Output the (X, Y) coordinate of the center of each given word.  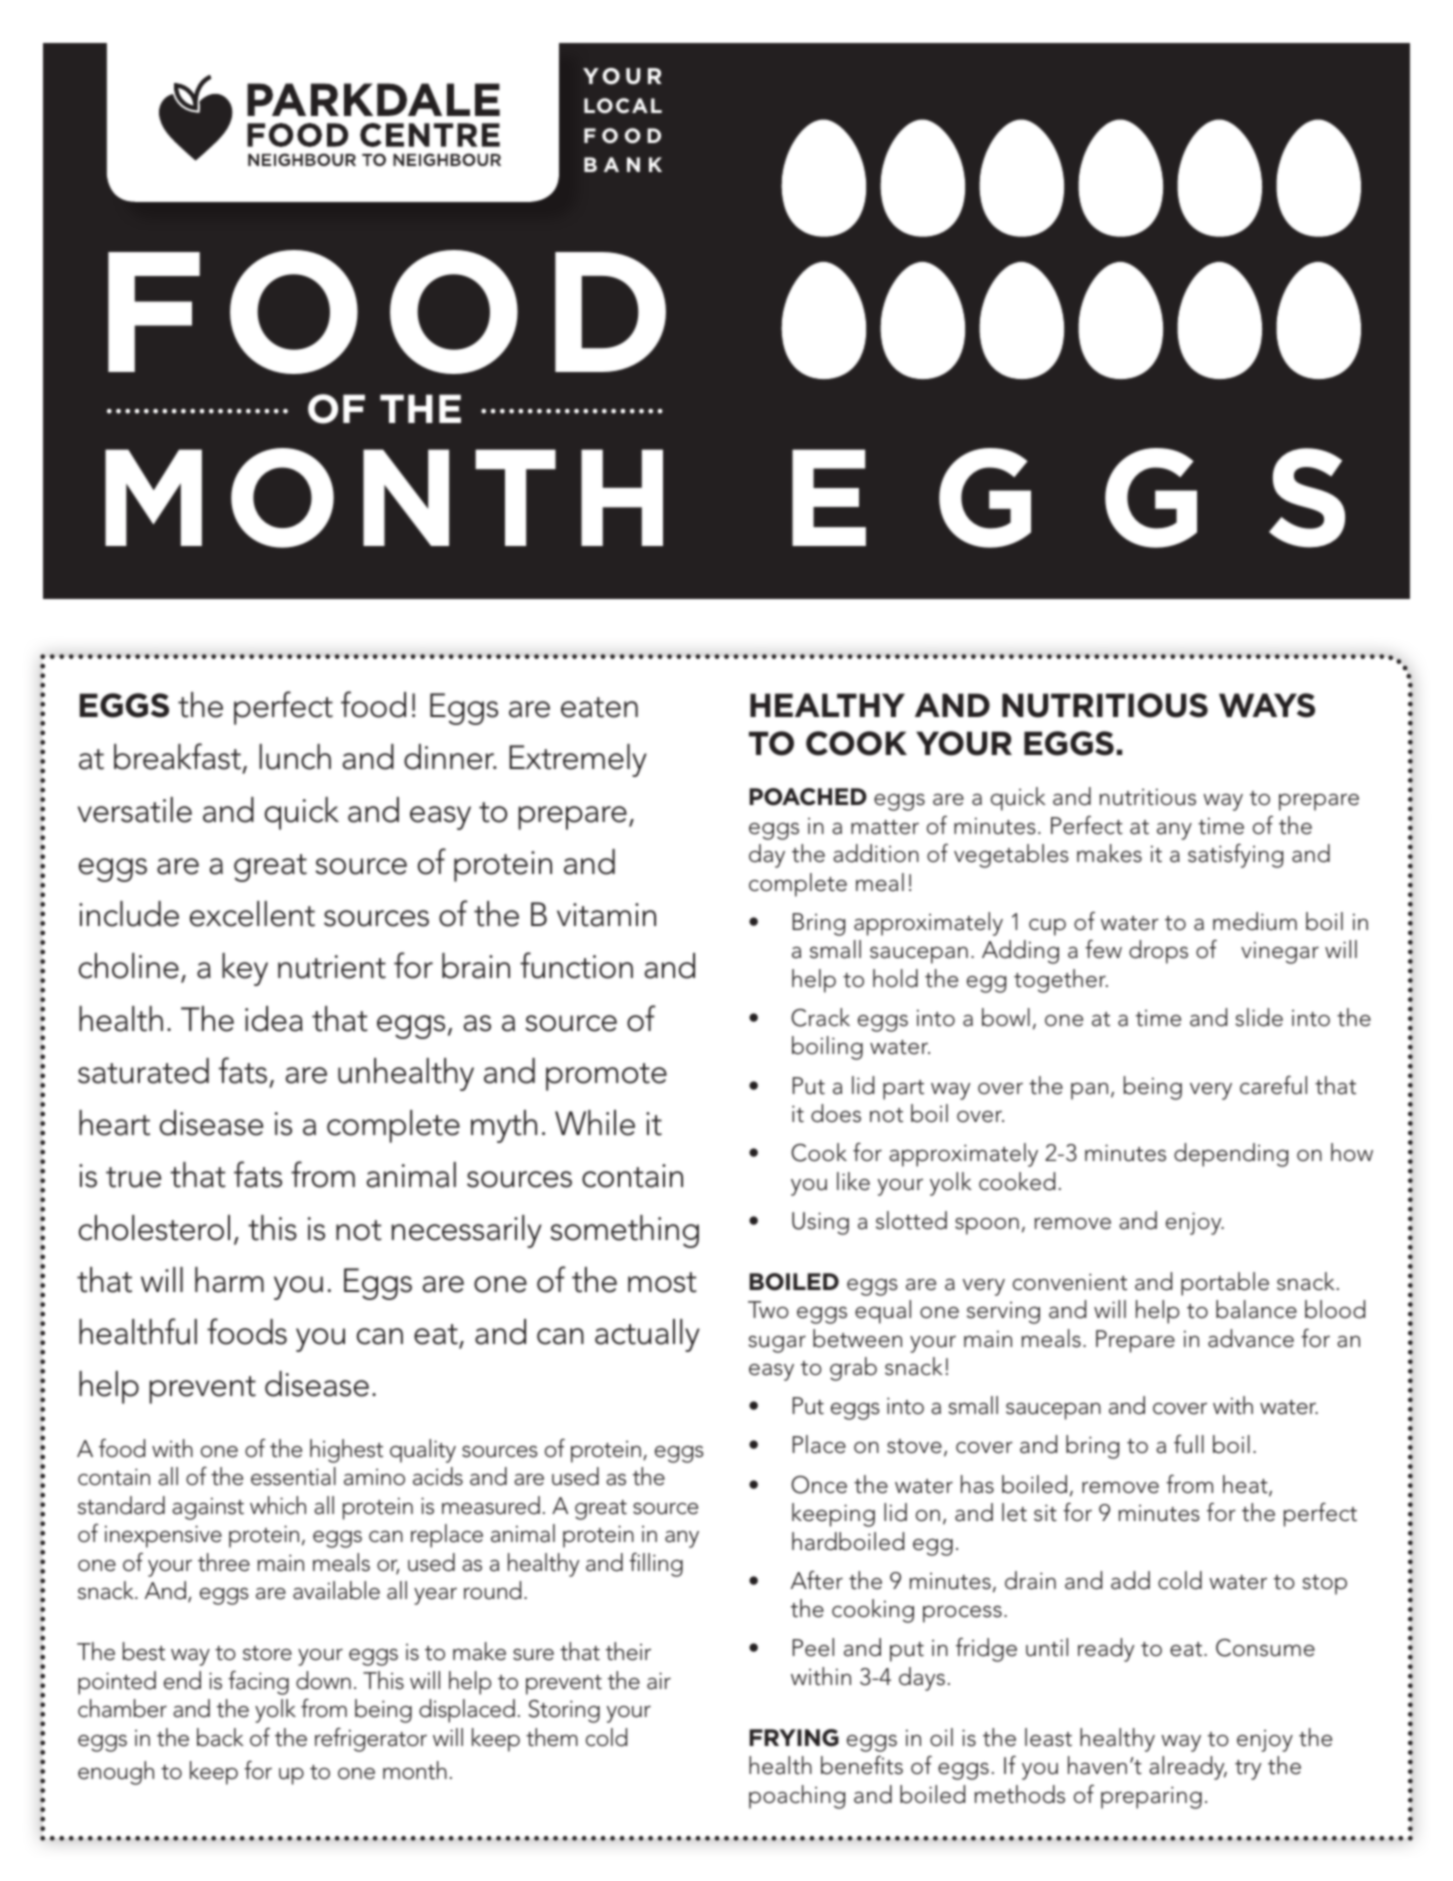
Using (820, 1223)
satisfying (1235, 856)
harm (229, 1280)
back (220, 1737)
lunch (295, 757)
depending (1231, 1155)
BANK (623, 164)
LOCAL (623, 106)
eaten (599, 707)
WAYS (1267, 705)
